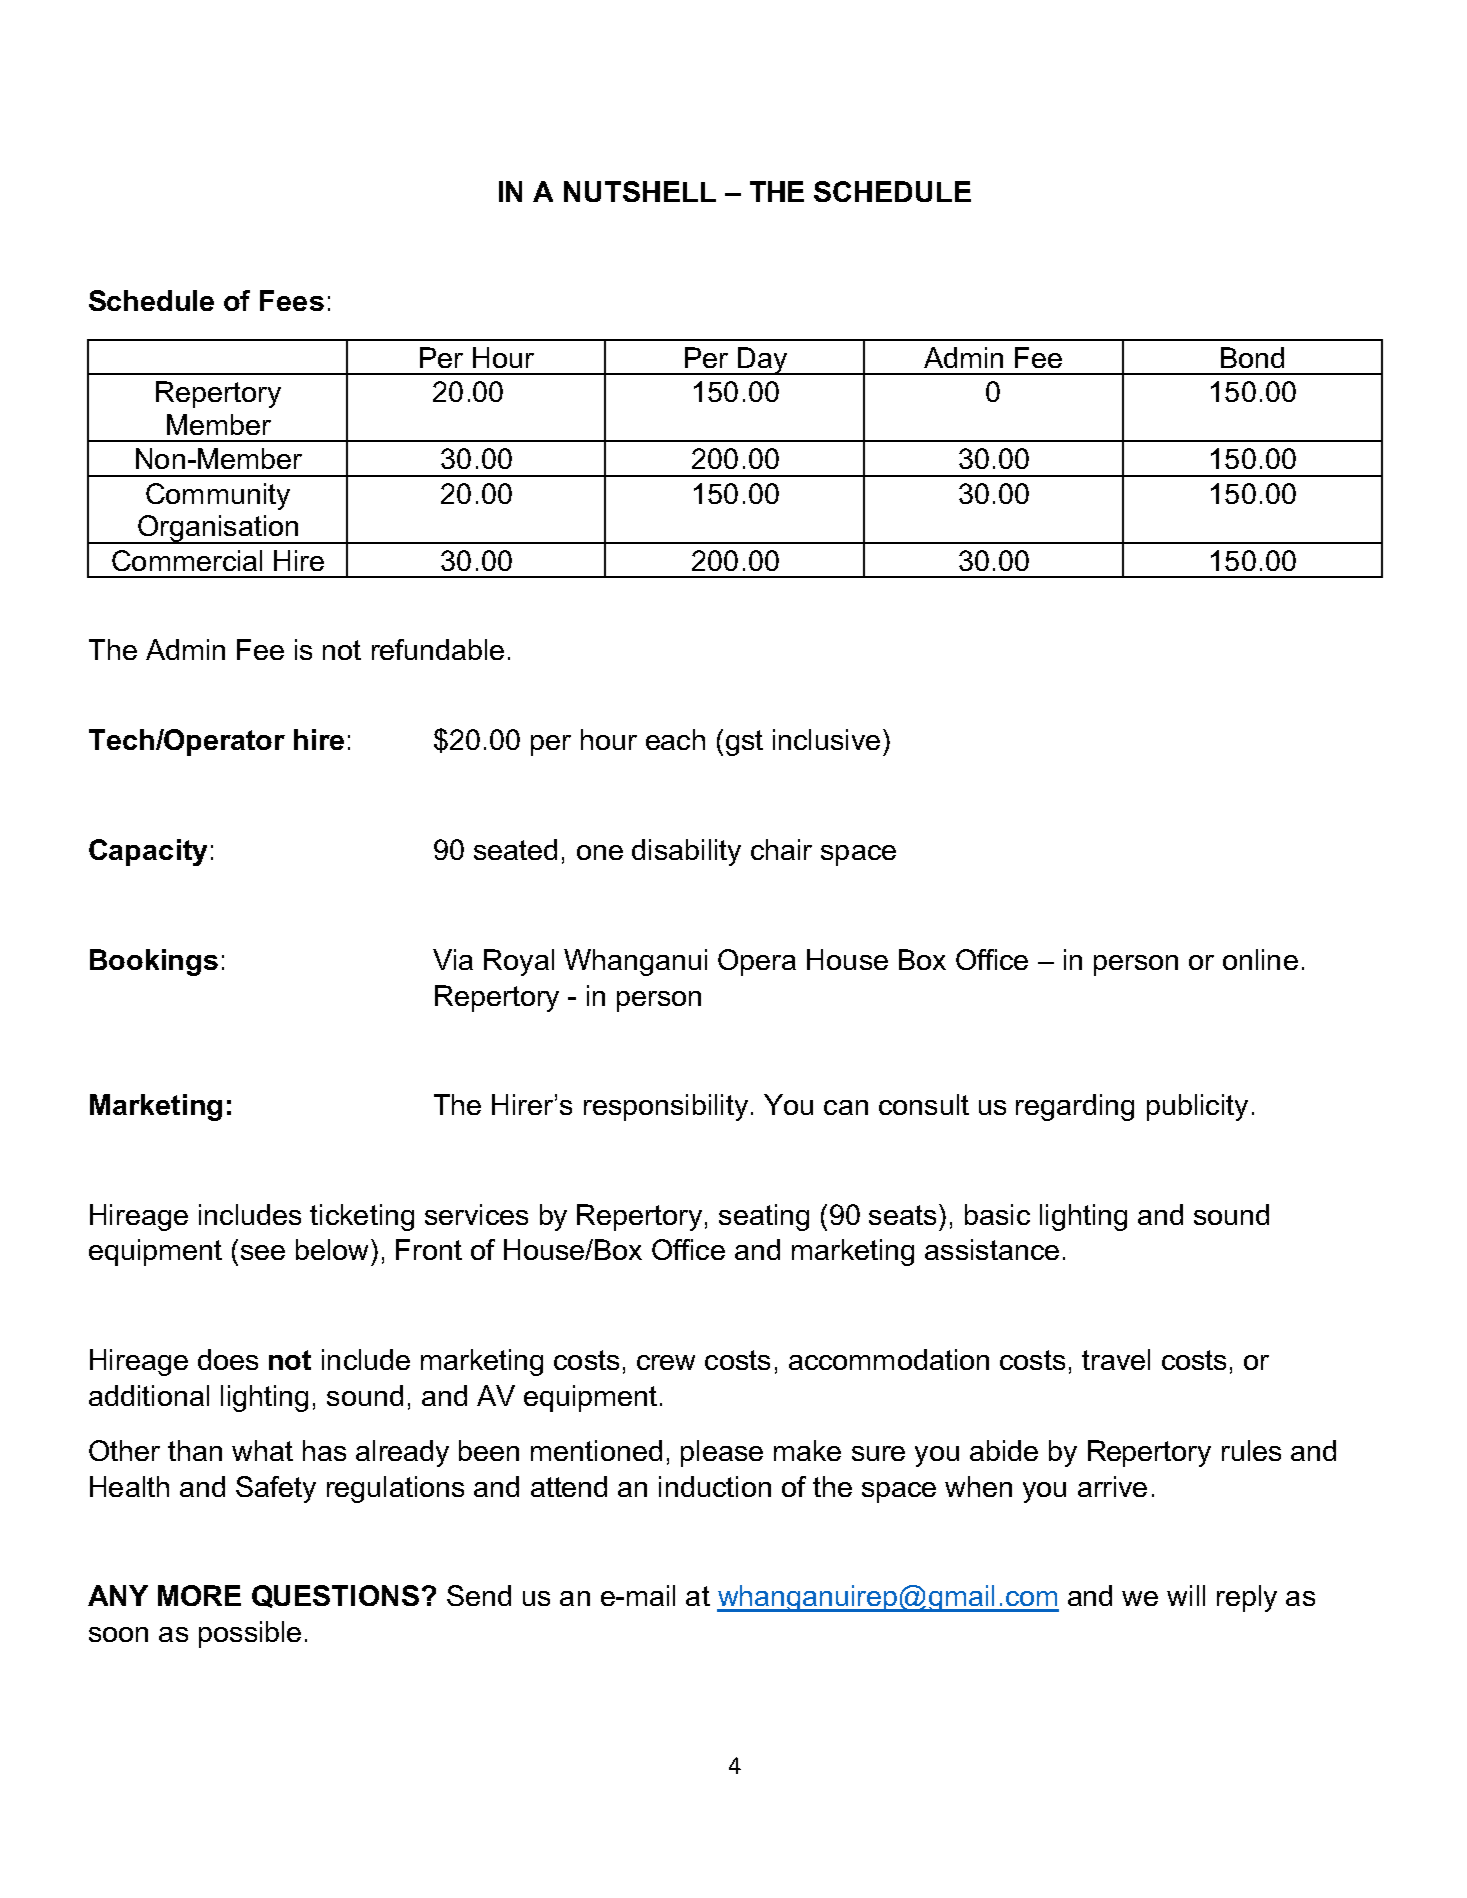 The height and width of the screenshot is (1898, 1467). Describe the element at coordinates (1260, 959) in the screenshot. I see `online` at that location.
